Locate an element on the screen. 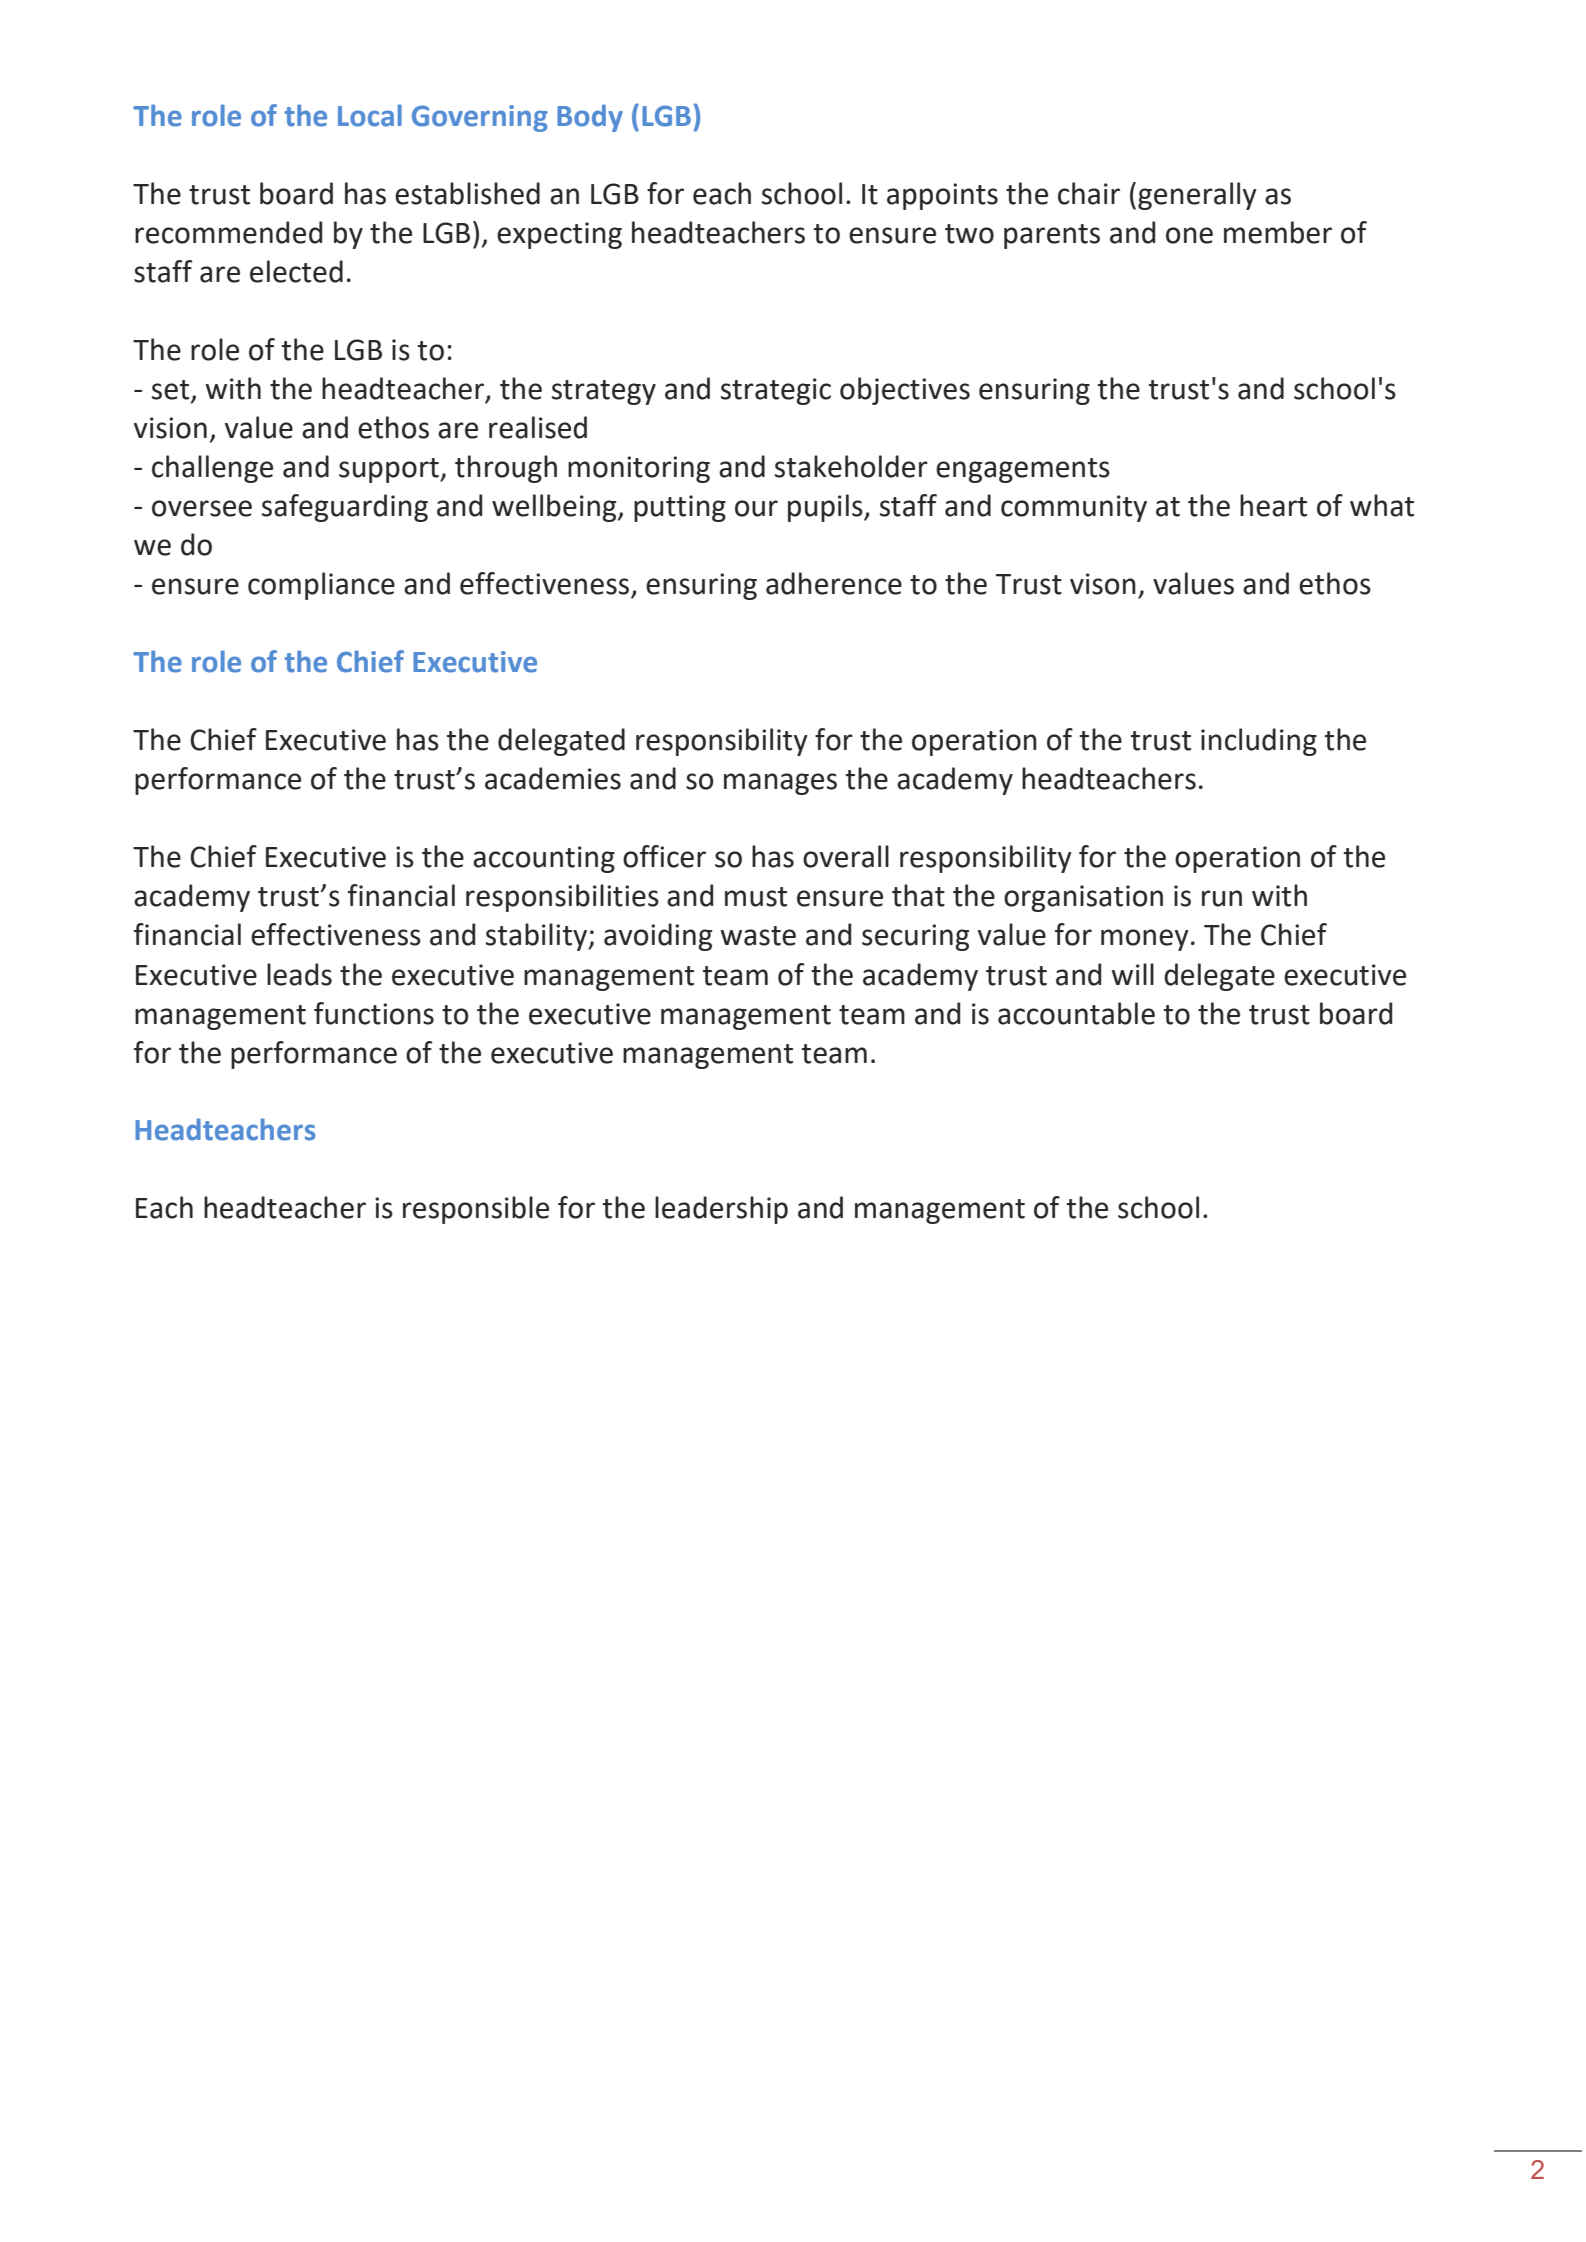 The height and width of the screenshot is (2242, 1586). appoints is located at coordinates (942, 196).
